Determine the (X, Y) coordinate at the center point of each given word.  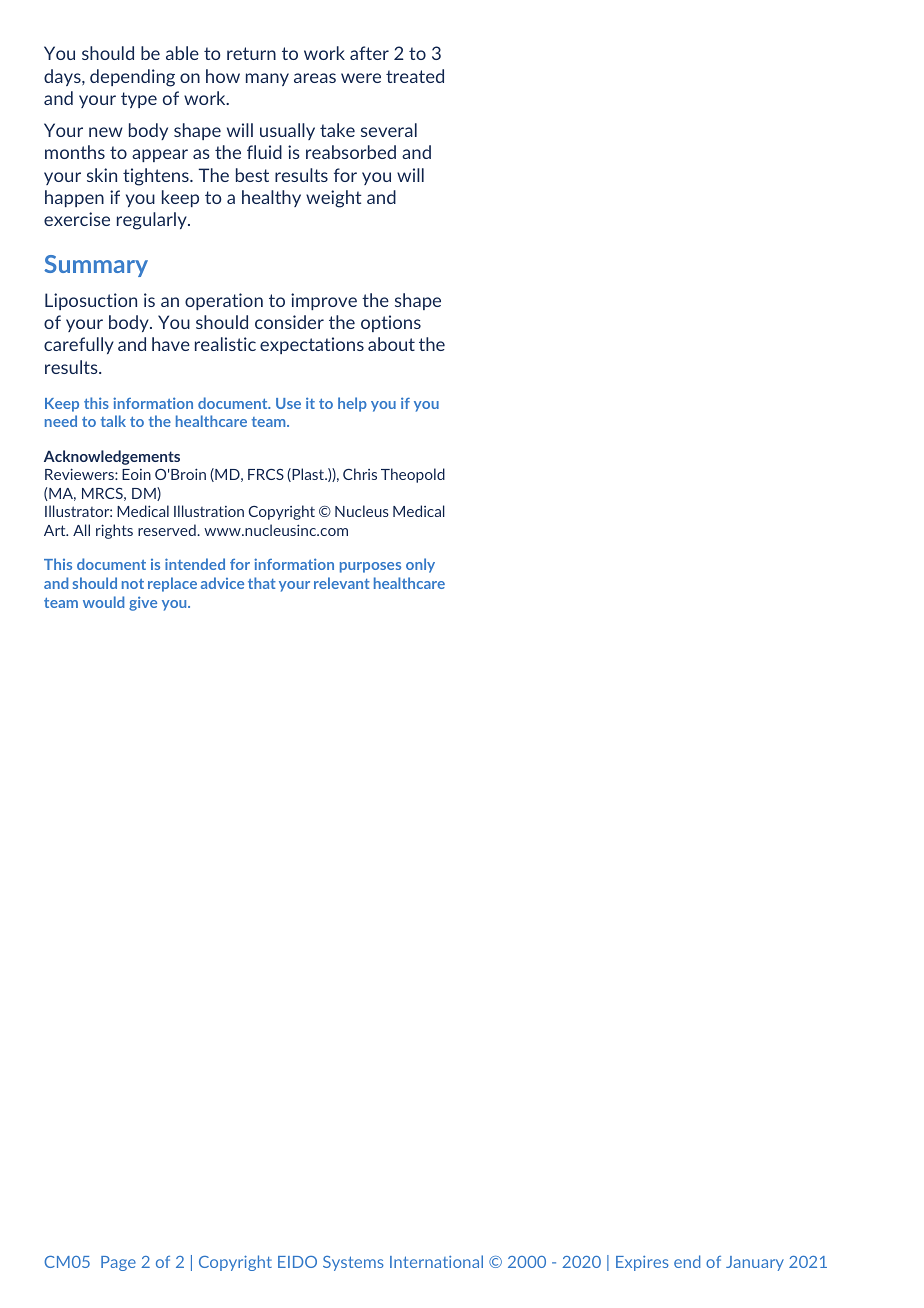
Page (118, 1263)
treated (415, 76)
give (143, 603)
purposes (370, 567)
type (139, 100)
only (420, 565)
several (389, 130)
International (436, 1261)
